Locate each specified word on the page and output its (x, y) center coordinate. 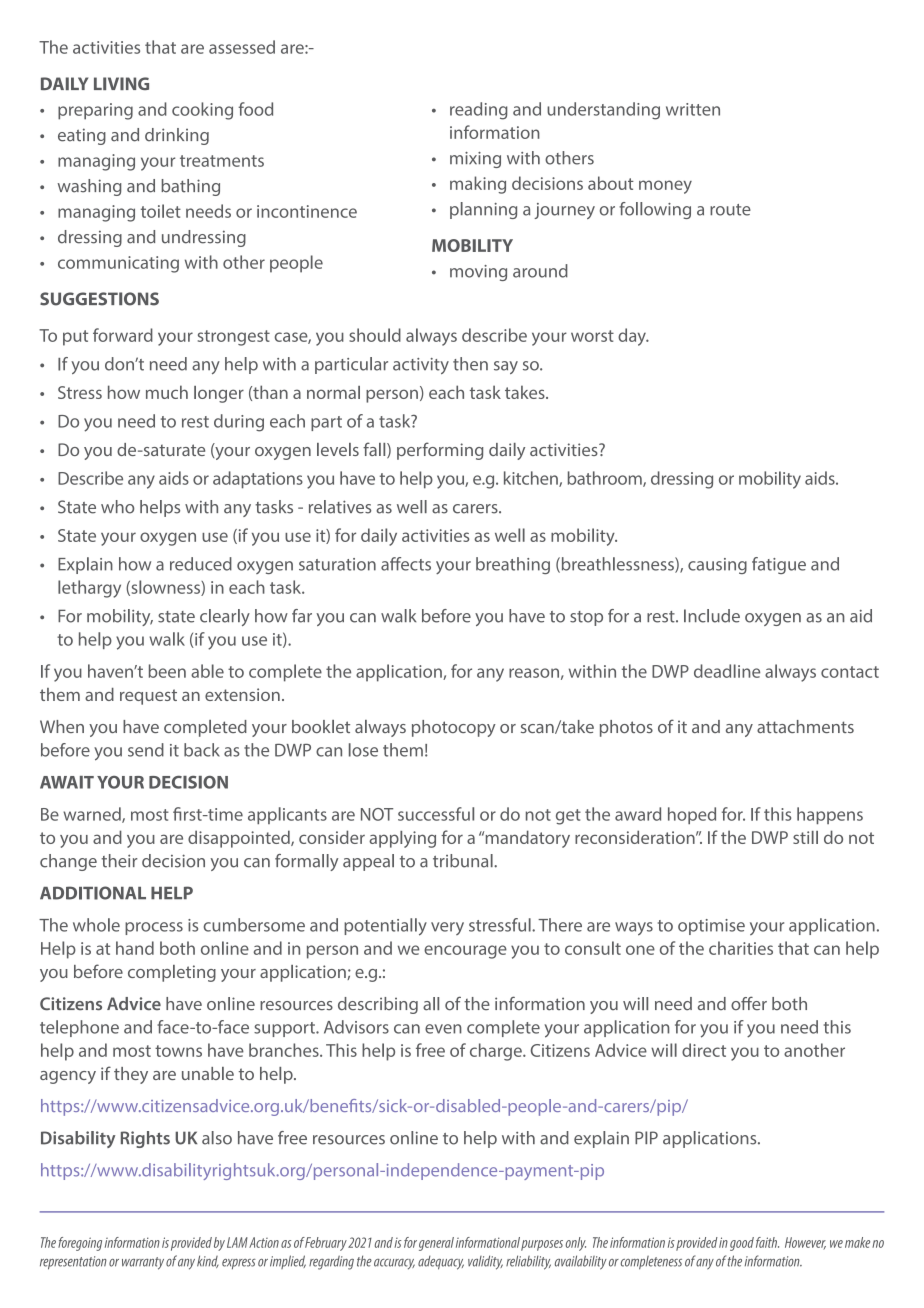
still (805, 837)
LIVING (121, 83)
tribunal (464, 861)
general (436, 1244)
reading (479, 111)
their (119, 861)
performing (440, 451)
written (693, 109)
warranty (143, 1263)
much (167, 392)
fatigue (779, 565)
